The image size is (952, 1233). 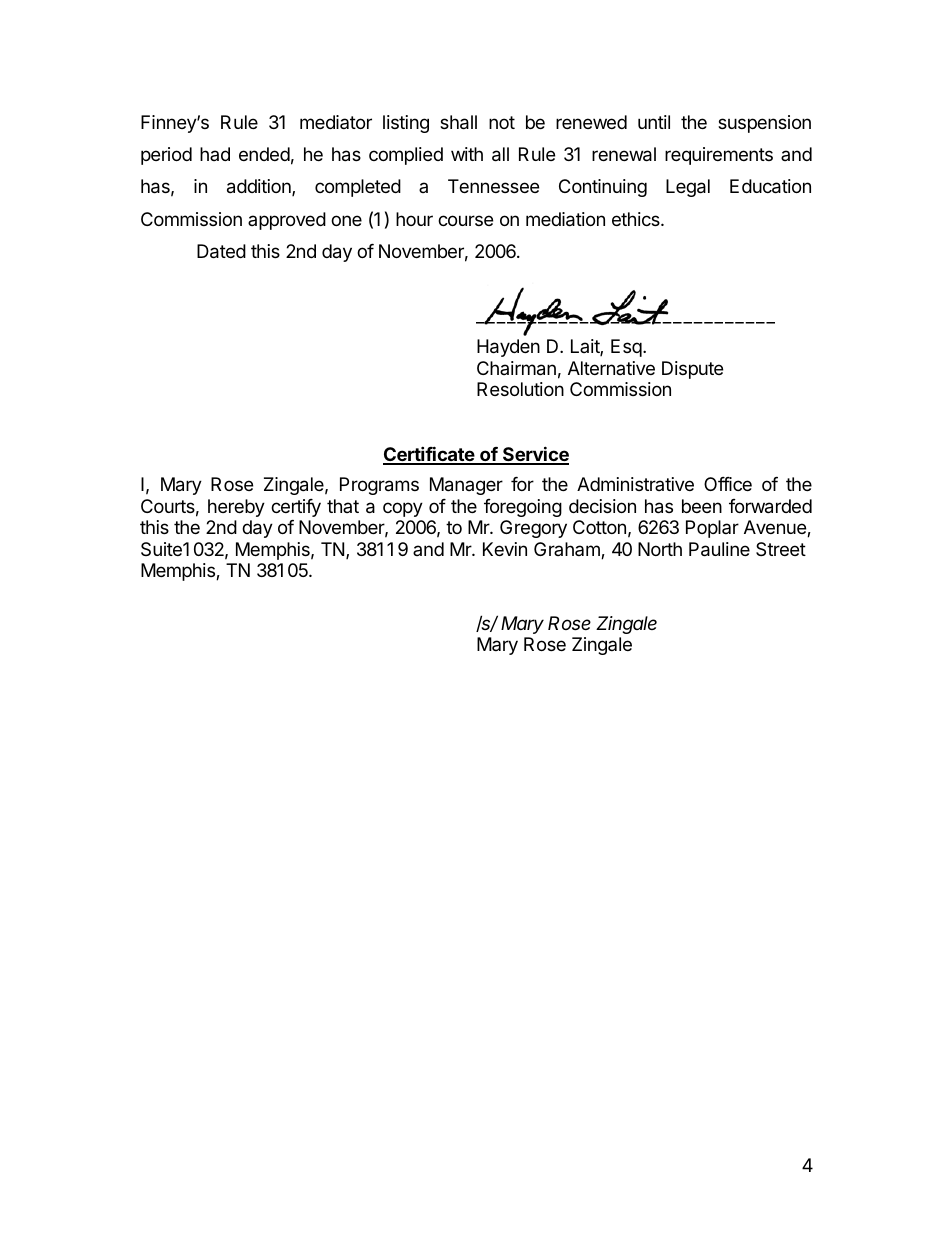 What do you see at coordinates (221, 251) in the page?
I see `Dated` at bounding box center [221, 251].
